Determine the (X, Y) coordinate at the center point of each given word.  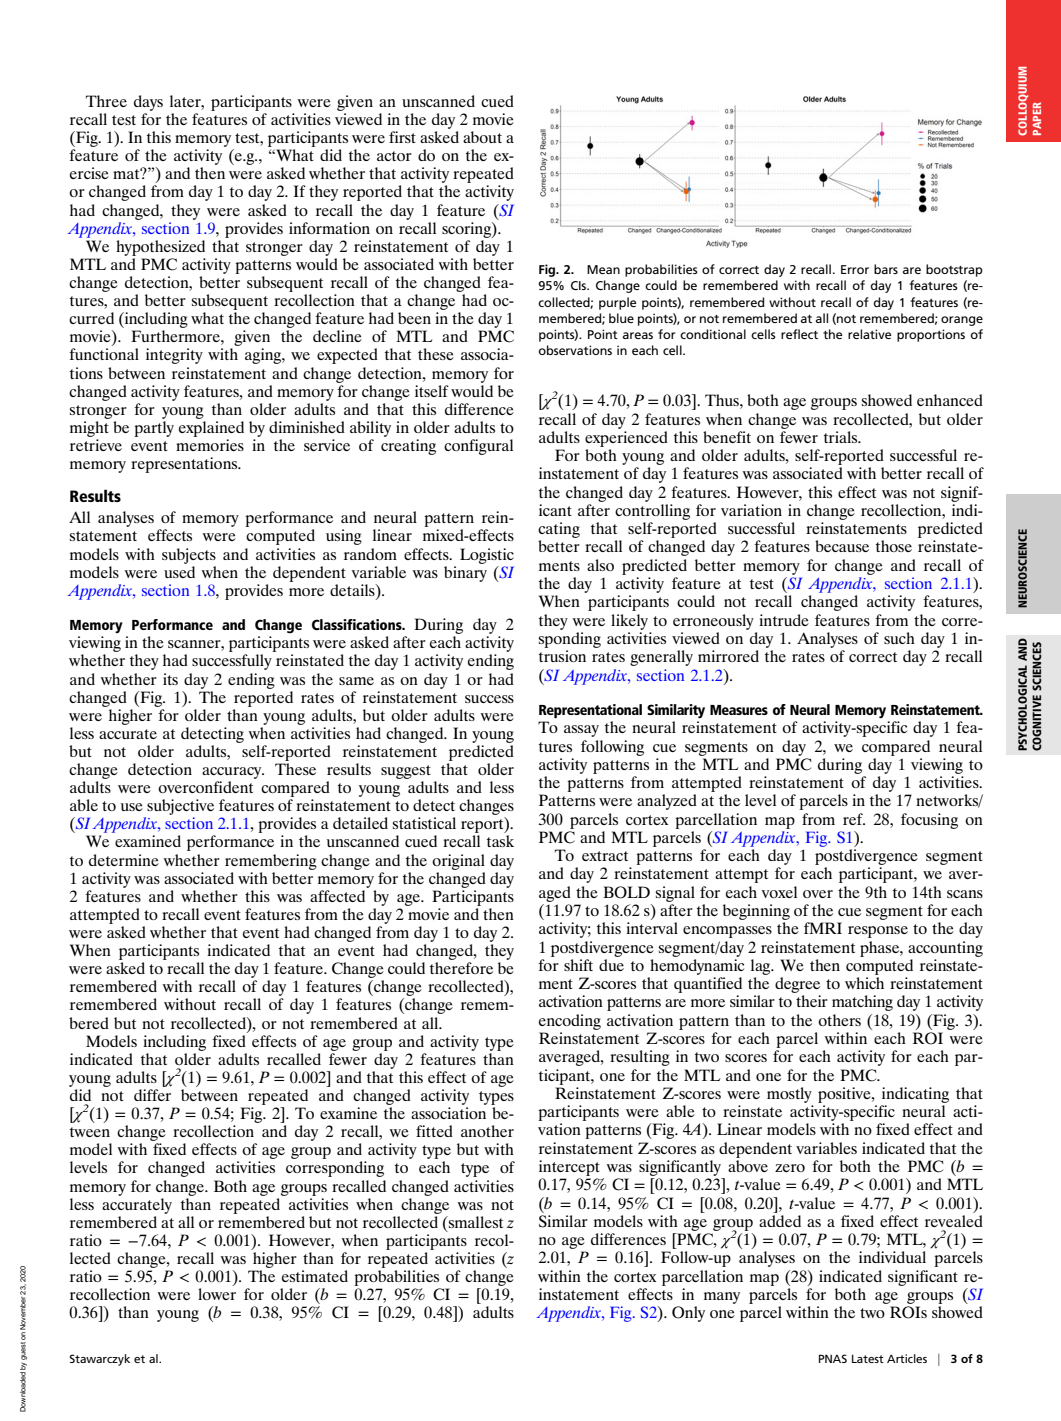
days (148, 103)
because (842, 546)
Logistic (487, 556)
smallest (474, 1222)
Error (855, 269)
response (878, 932)
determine (124, 860)
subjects (189, 556)
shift (578, 965)
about (482, 137)
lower (217, 1294)
